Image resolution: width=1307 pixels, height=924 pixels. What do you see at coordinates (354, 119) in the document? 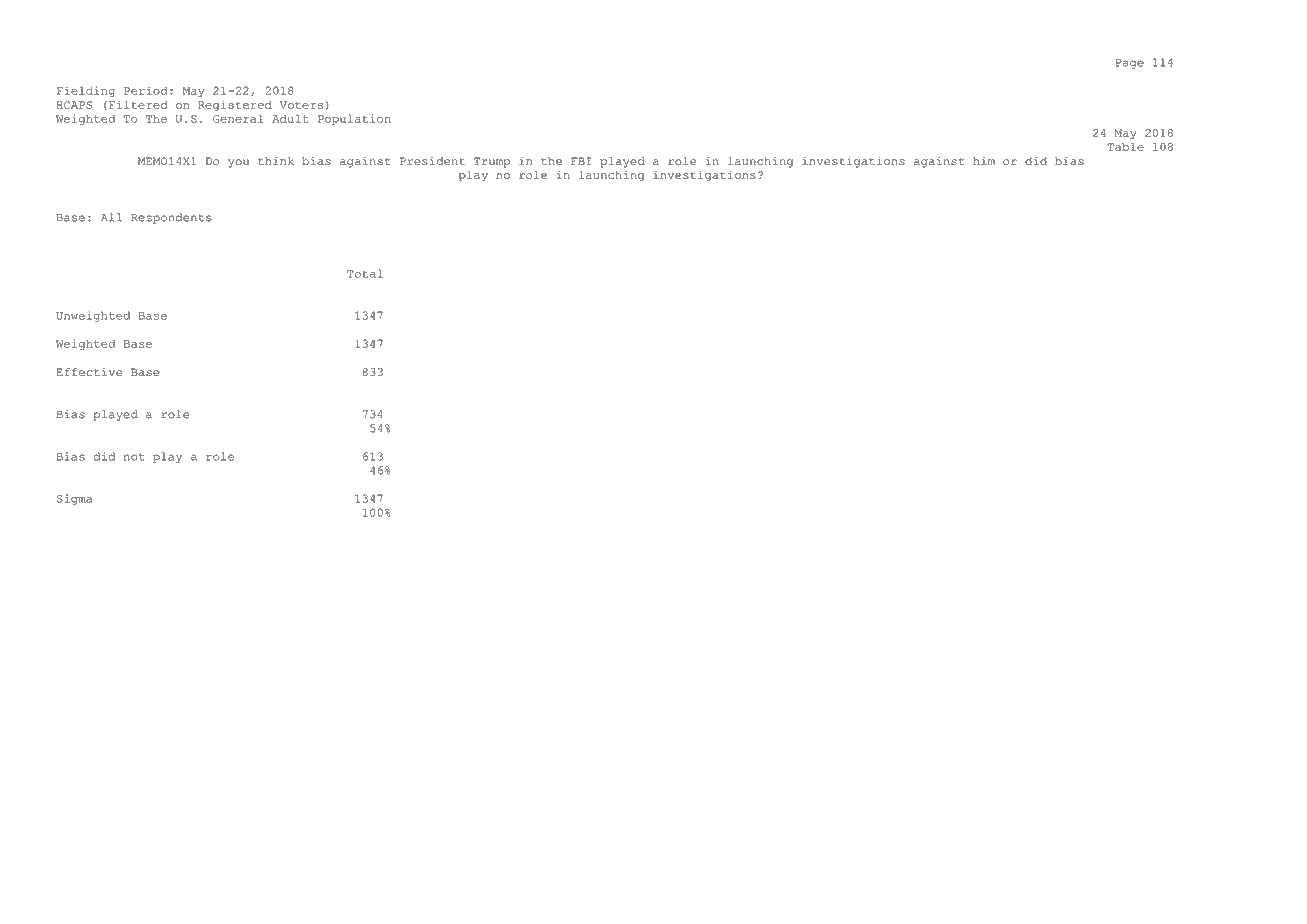
I see `Population` at bounding box center [354, 119].
